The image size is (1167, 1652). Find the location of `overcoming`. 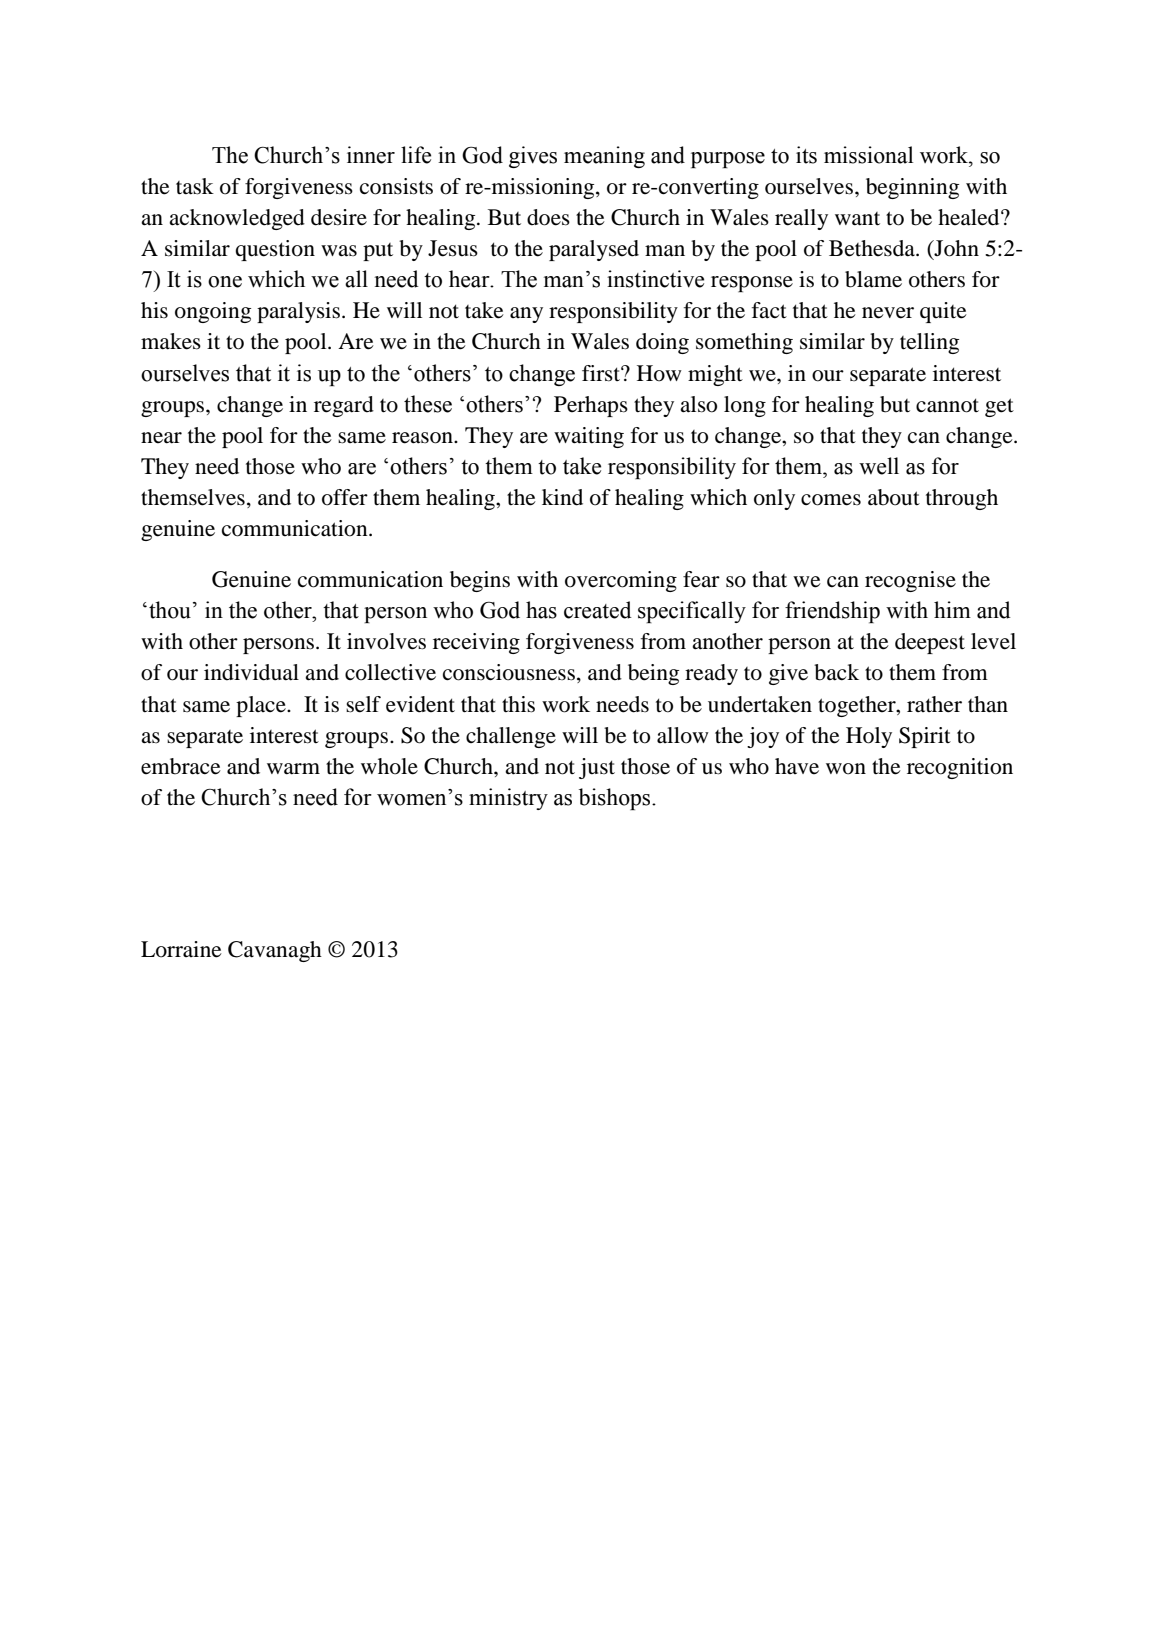

overcoming is located at coordinates (621, 581).
